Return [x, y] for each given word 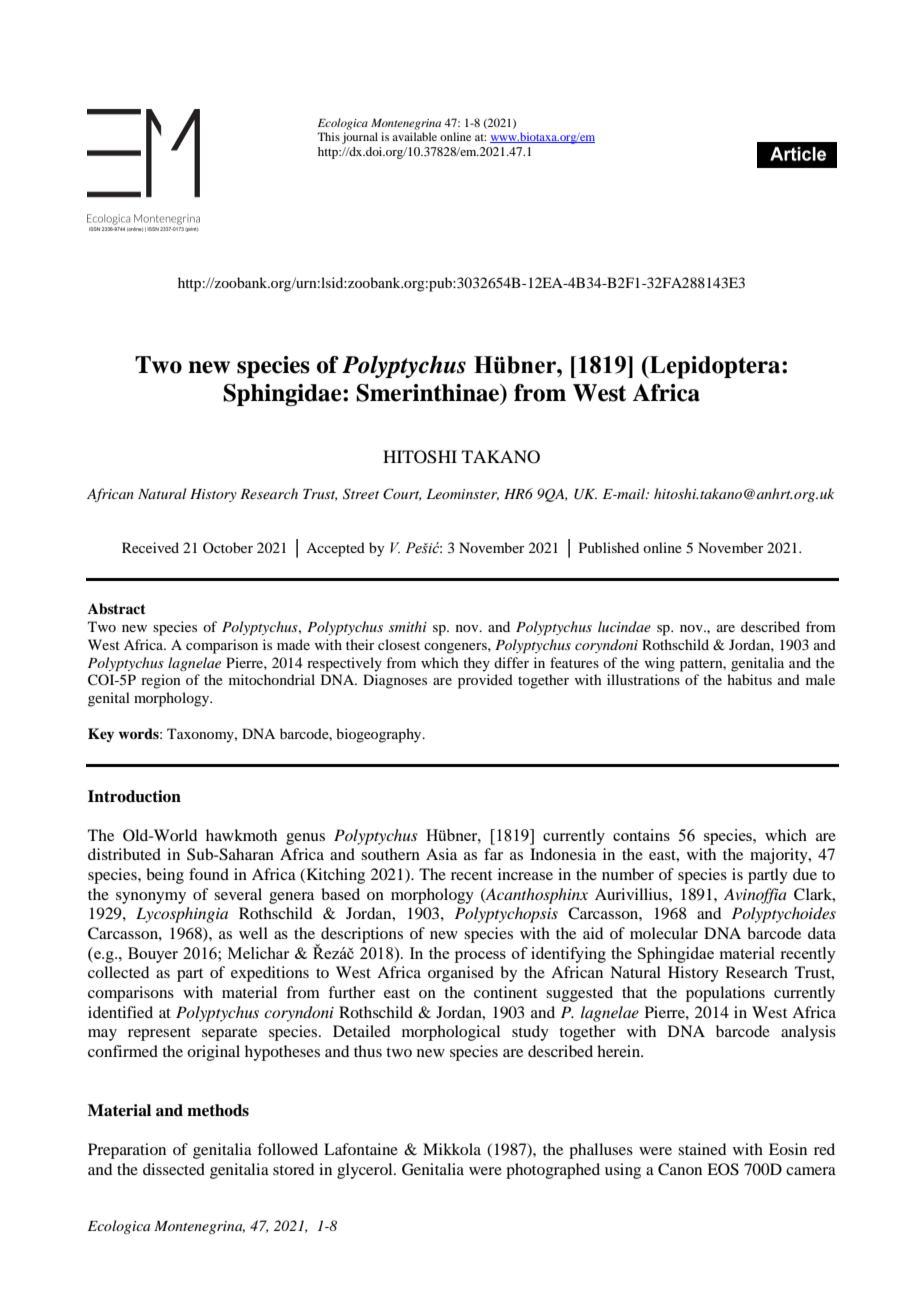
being [165, 876]
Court [402, 494]
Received [150, 547]
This [328, 136]
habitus [749, 679]
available [414, 136]
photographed [553, 1171]
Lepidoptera [715, 367]
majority [780, 856]
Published [609, 547]
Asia [441, 854]
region [161, 681]
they [476, 664]
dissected [174, 1169]
